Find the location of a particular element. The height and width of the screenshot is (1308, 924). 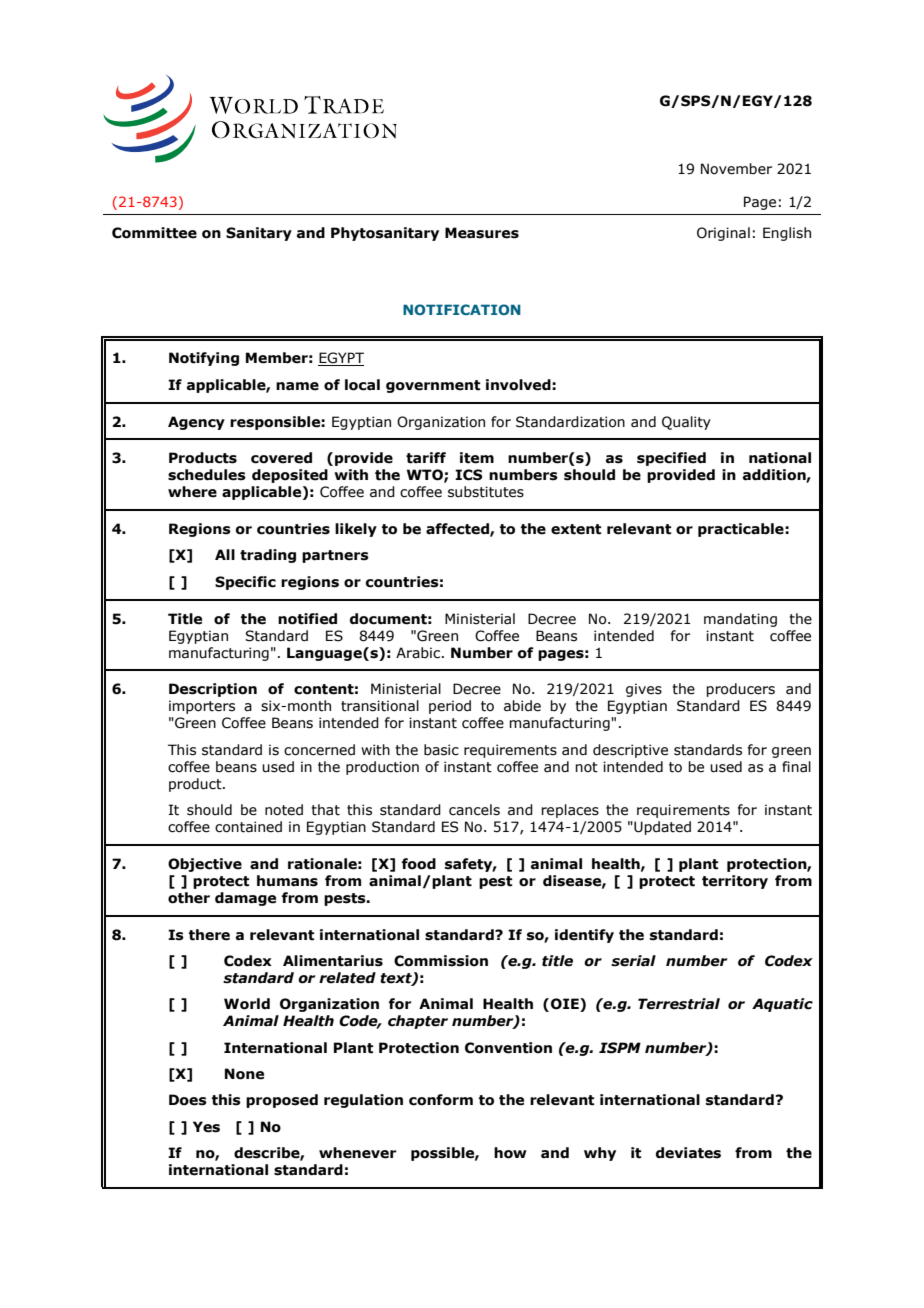

Arabic is located at coordinates (418, 653).
